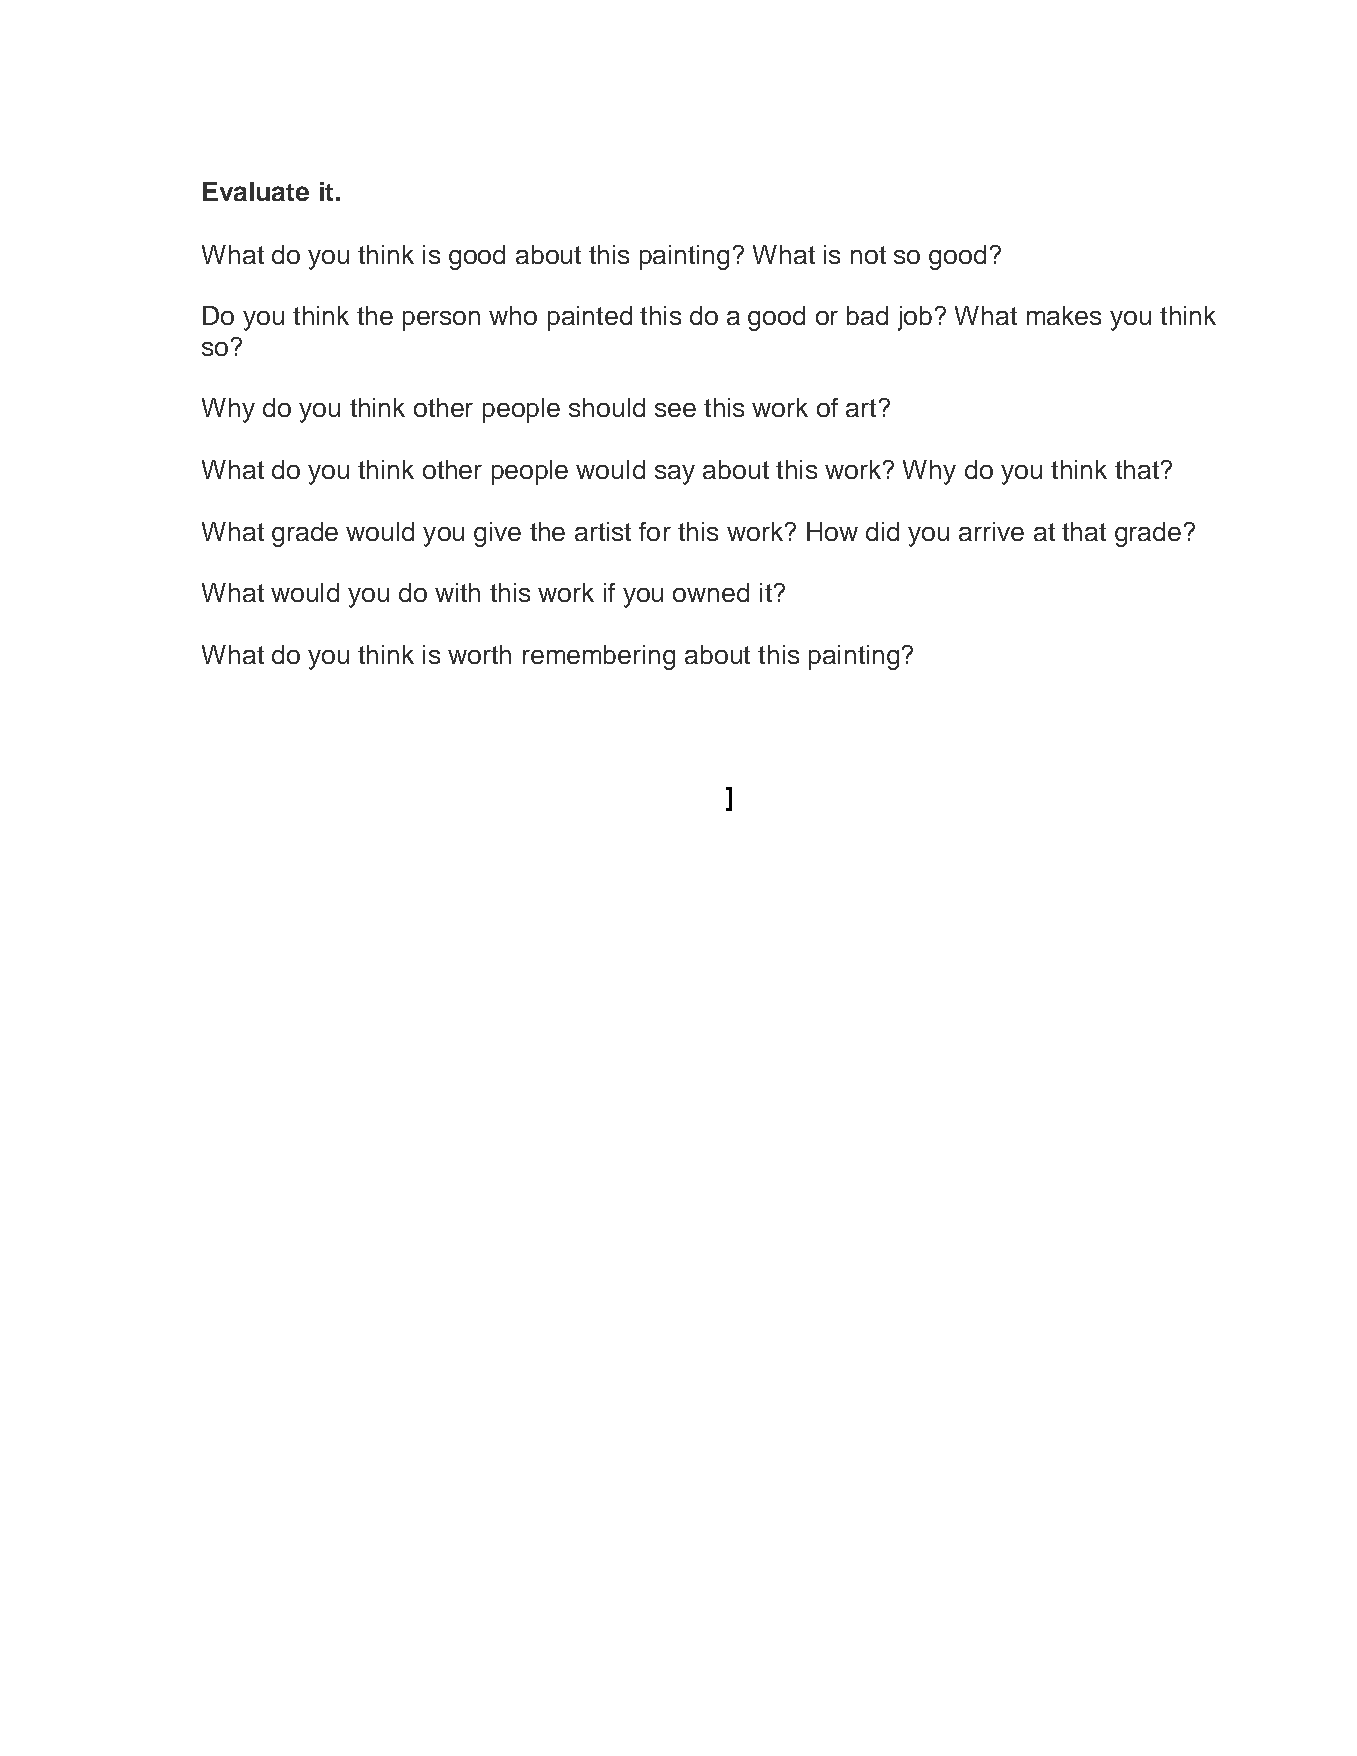 Image resolution: width=1357 pixels, height=1756 pixels. Describe the element at coordinates (497, 534) in the screenshot. I see `give` at that location.
